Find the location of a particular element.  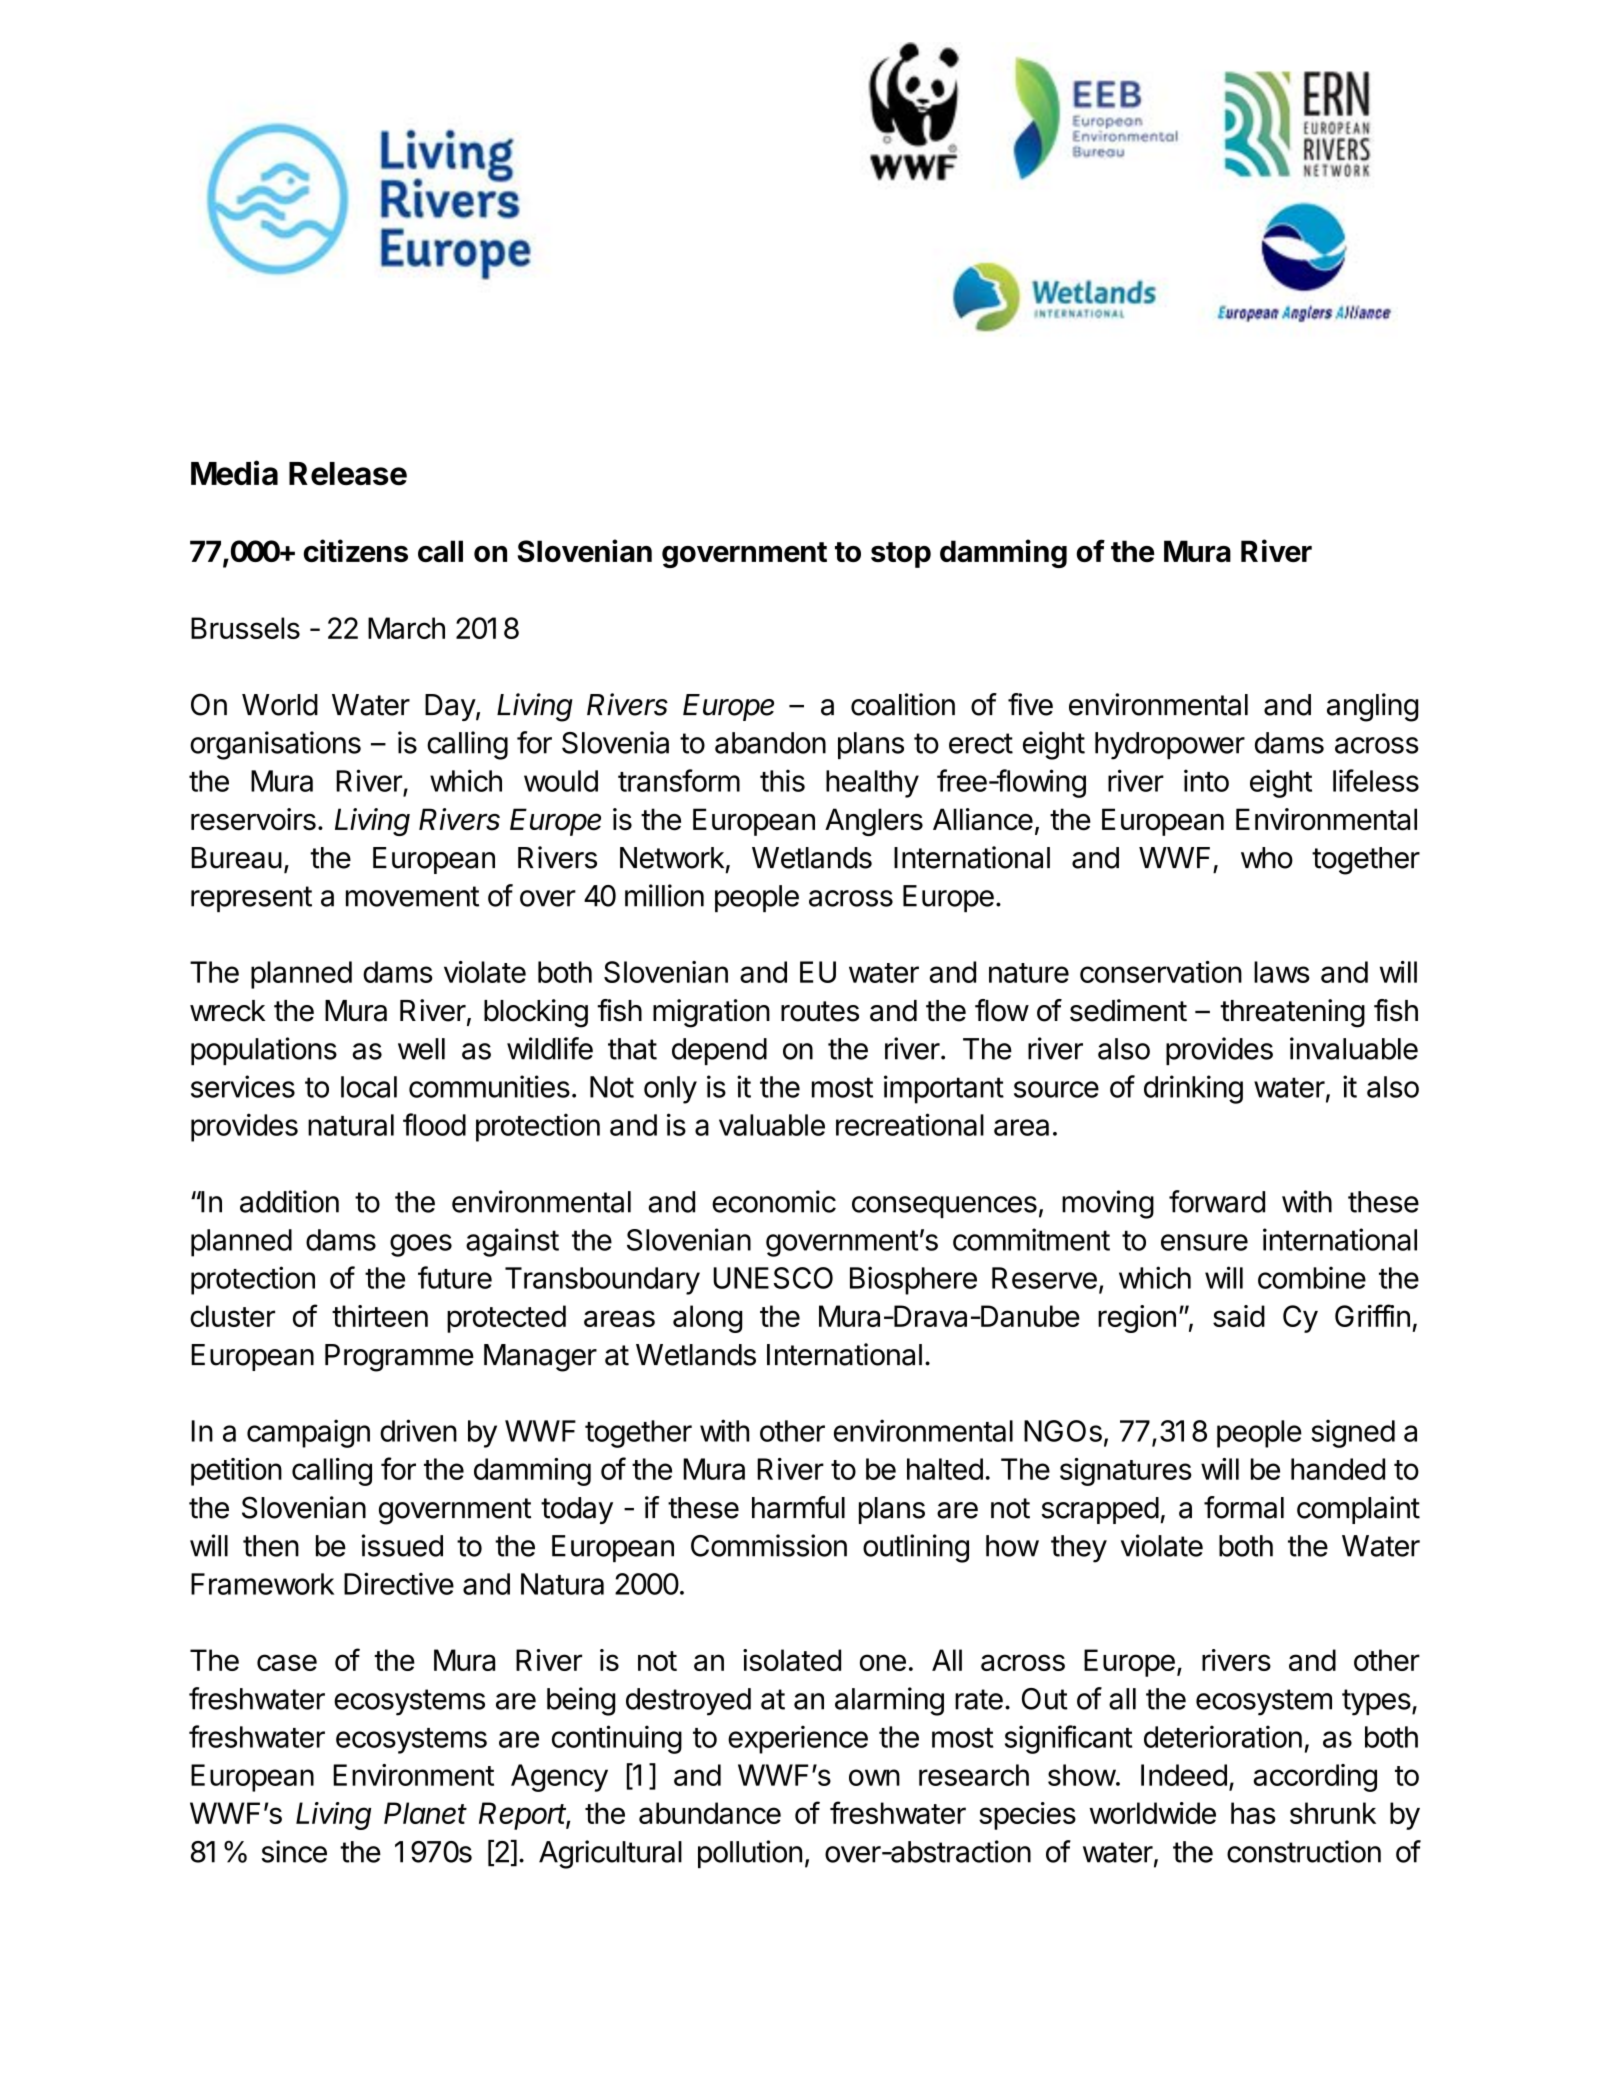

Anglers is located at coordinates (874, 822).
